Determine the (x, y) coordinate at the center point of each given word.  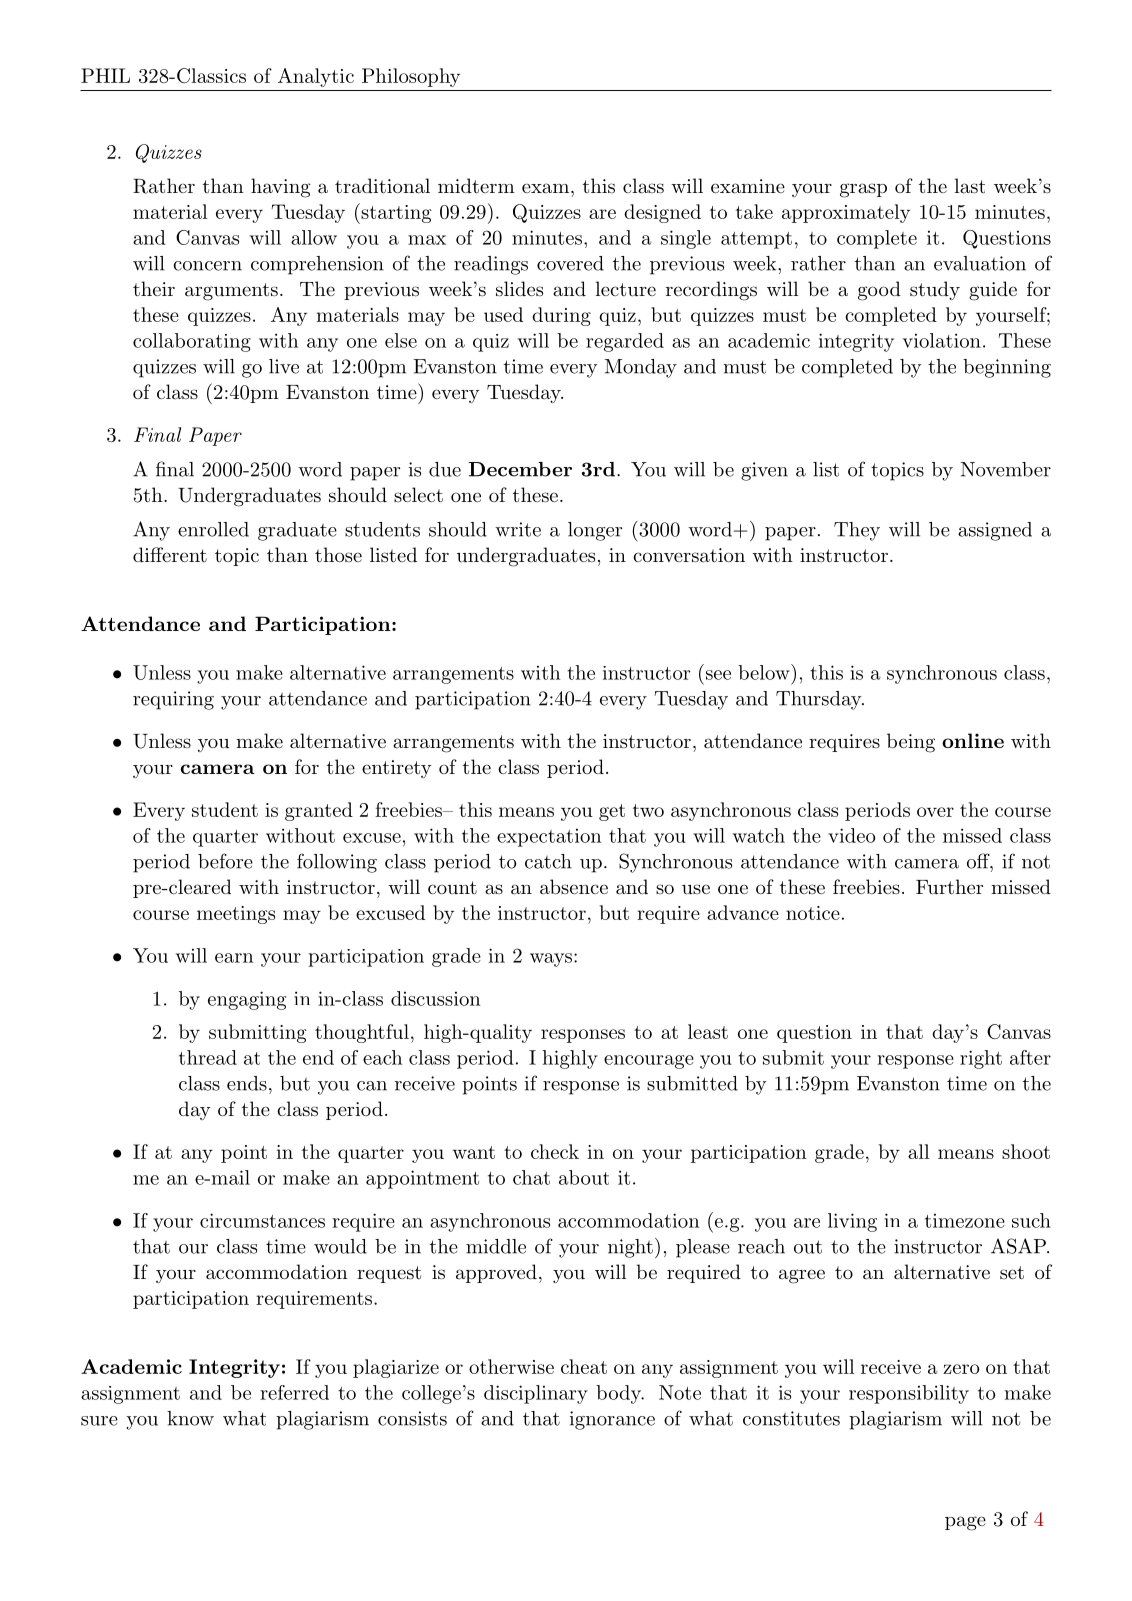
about (584, 1177)
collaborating (192, 342)
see (718, 675)
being (911, 743)
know (190, 1418)
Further (949, 887)
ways (551, 960)
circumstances (262, 1220)
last (969, 186)
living (852, 1222)
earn (234, 958)
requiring (173, 700)
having (281, 188)
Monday (641, 368)
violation (942, 340)
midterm (476, 186)
